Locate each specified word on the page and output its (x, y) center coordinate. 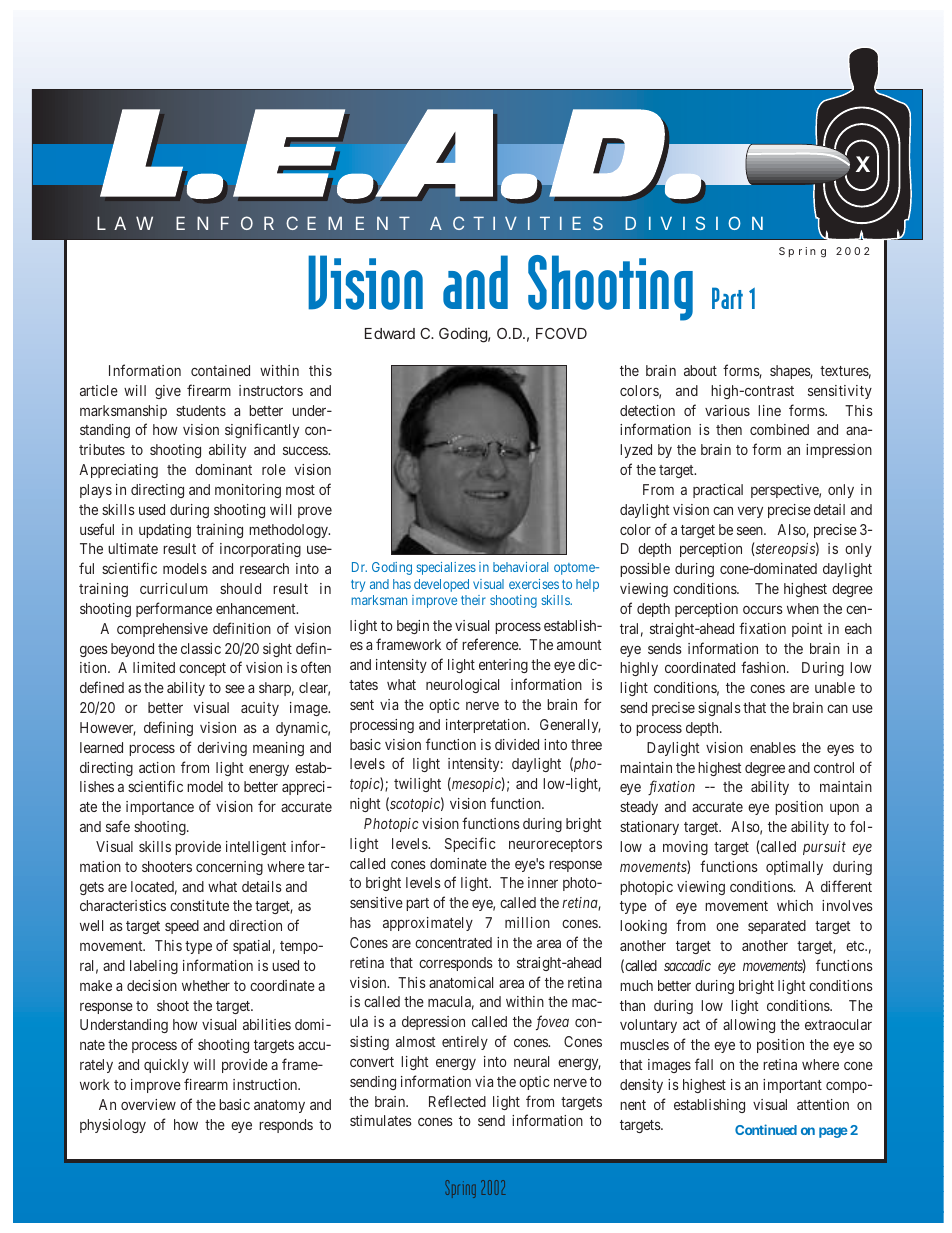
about (700, 370)
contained (220, 370)
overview (148, 1104)
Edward (390, 333)
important (792, 1086)
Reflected (457, 1101)
